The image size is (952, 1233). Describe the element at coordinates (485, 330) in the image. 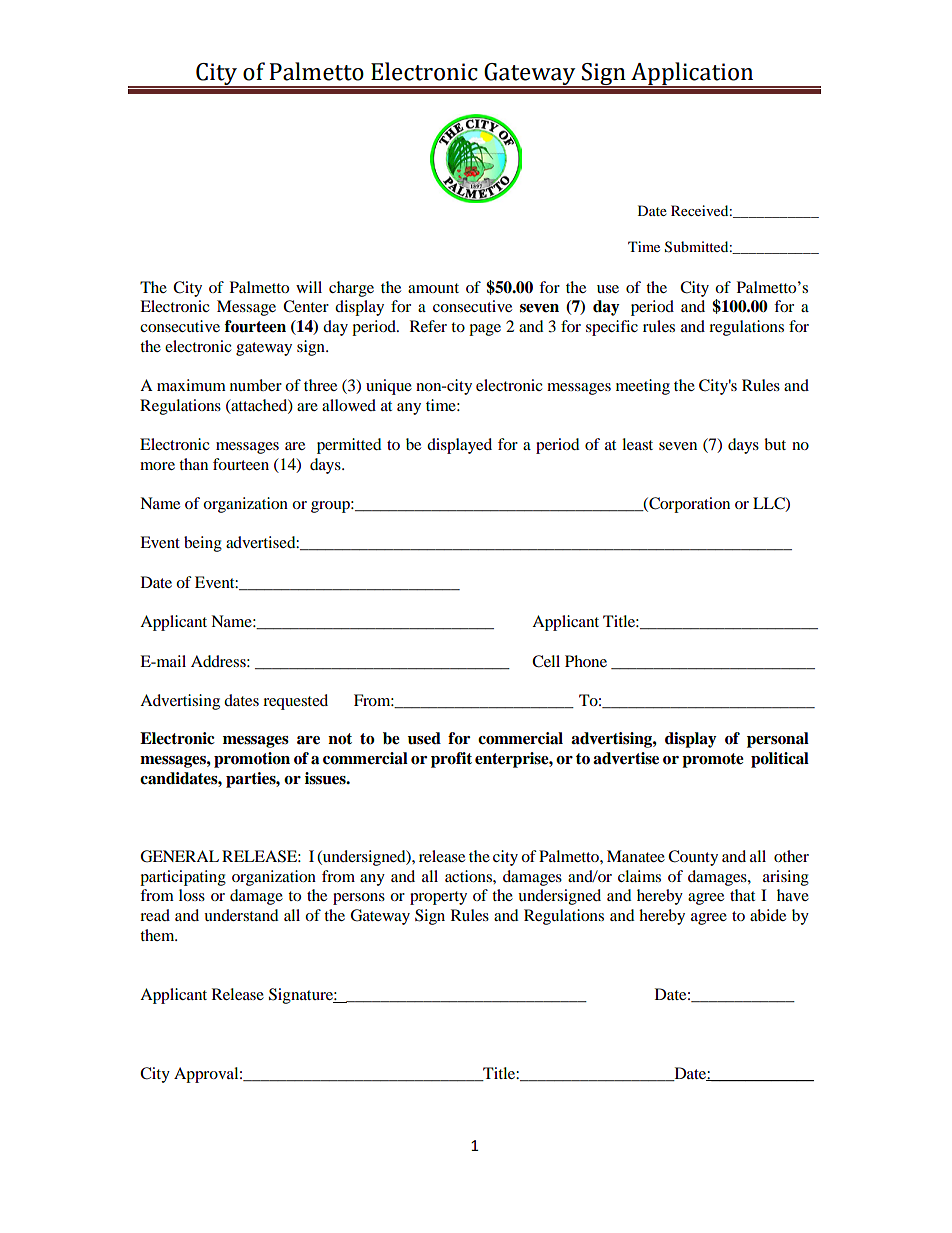

I see `page` at that location.
